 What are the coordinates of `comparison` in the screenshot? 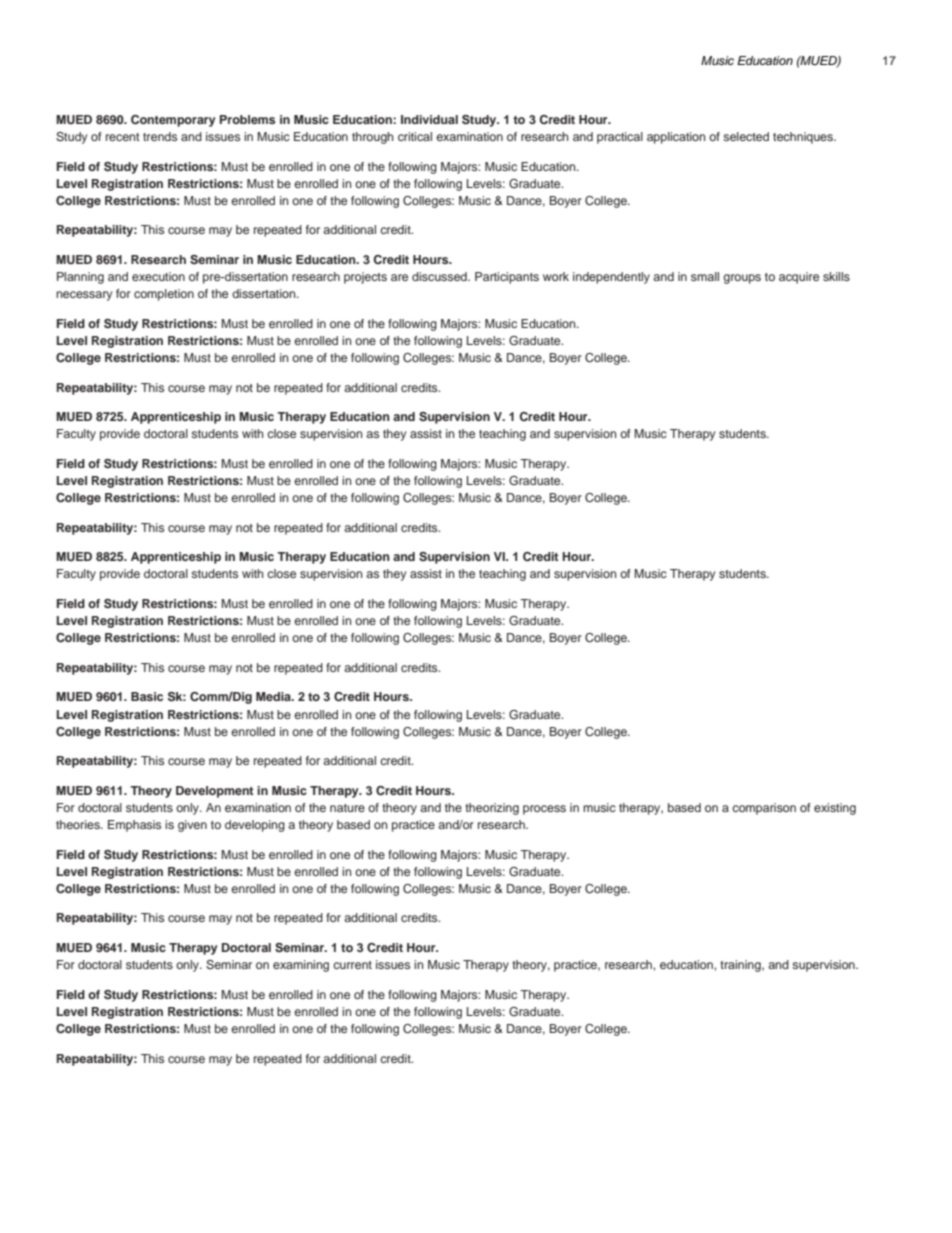 It's located at (764, 809).
